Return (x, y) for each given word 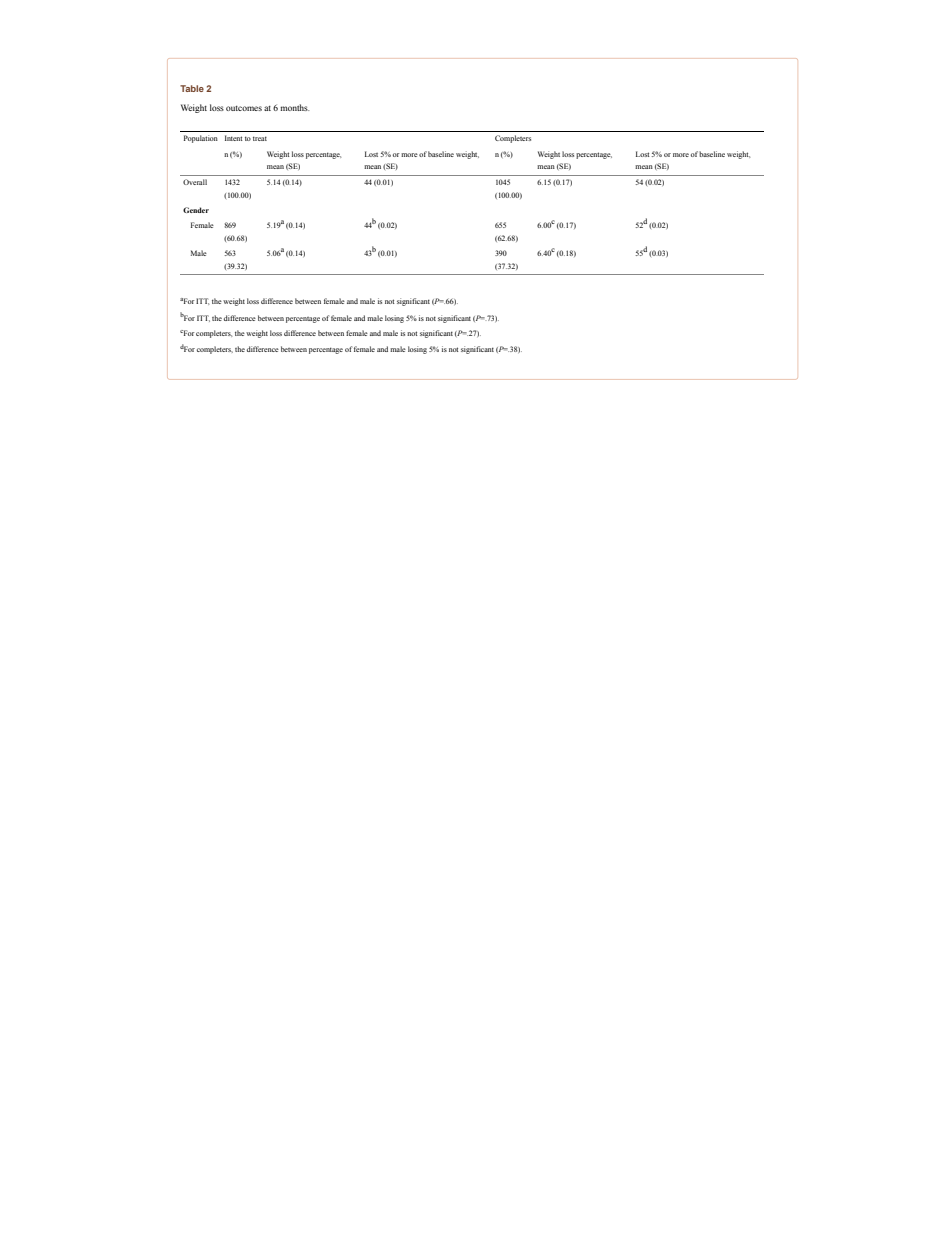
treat (260, 138)
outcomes (244, 108)
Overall (195, 182)
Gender (196, 210)
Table (192, 88)
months (294, 107)
